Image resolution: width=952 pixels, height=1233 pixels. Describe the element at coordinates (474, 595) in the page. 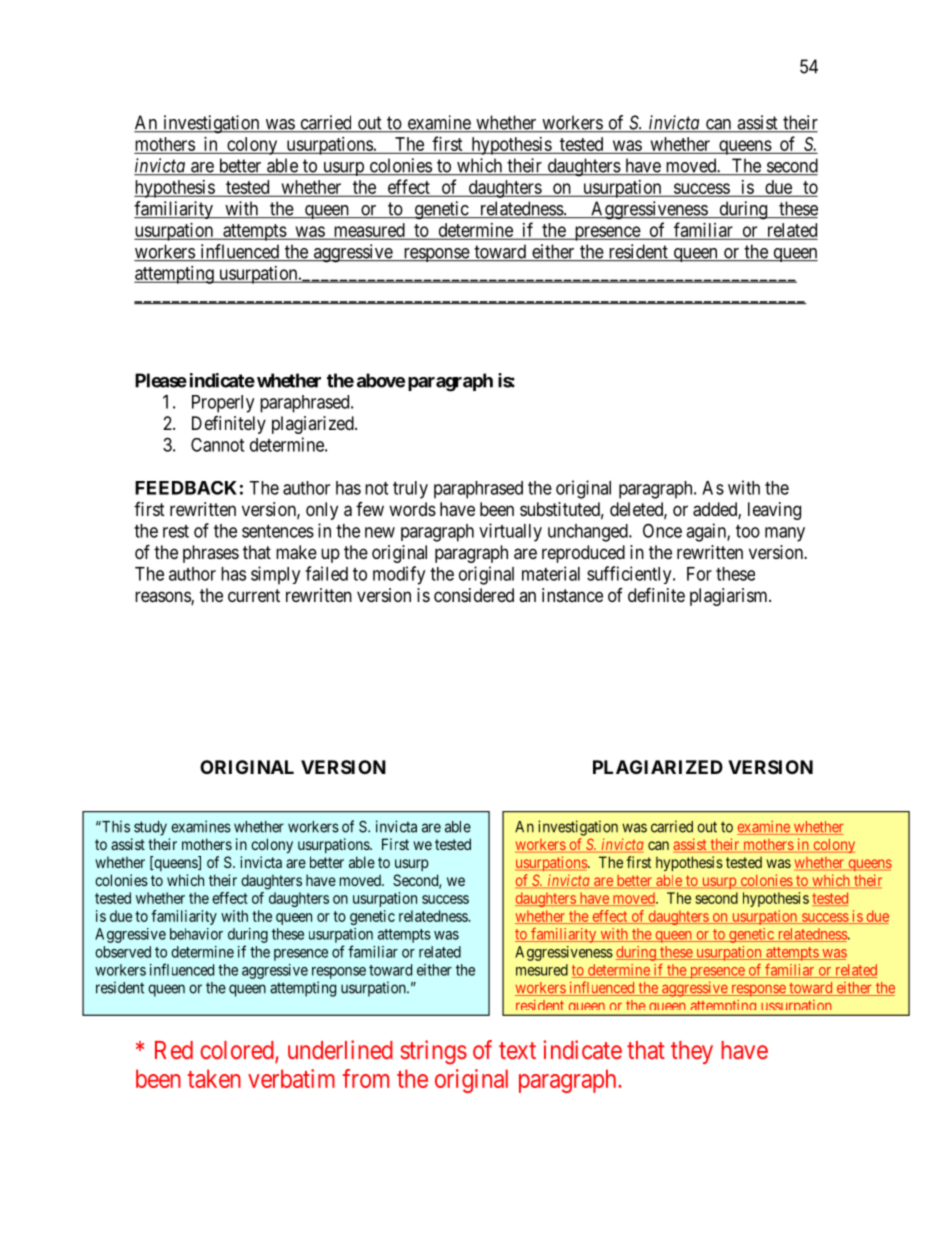

I see `considered` at that location.
